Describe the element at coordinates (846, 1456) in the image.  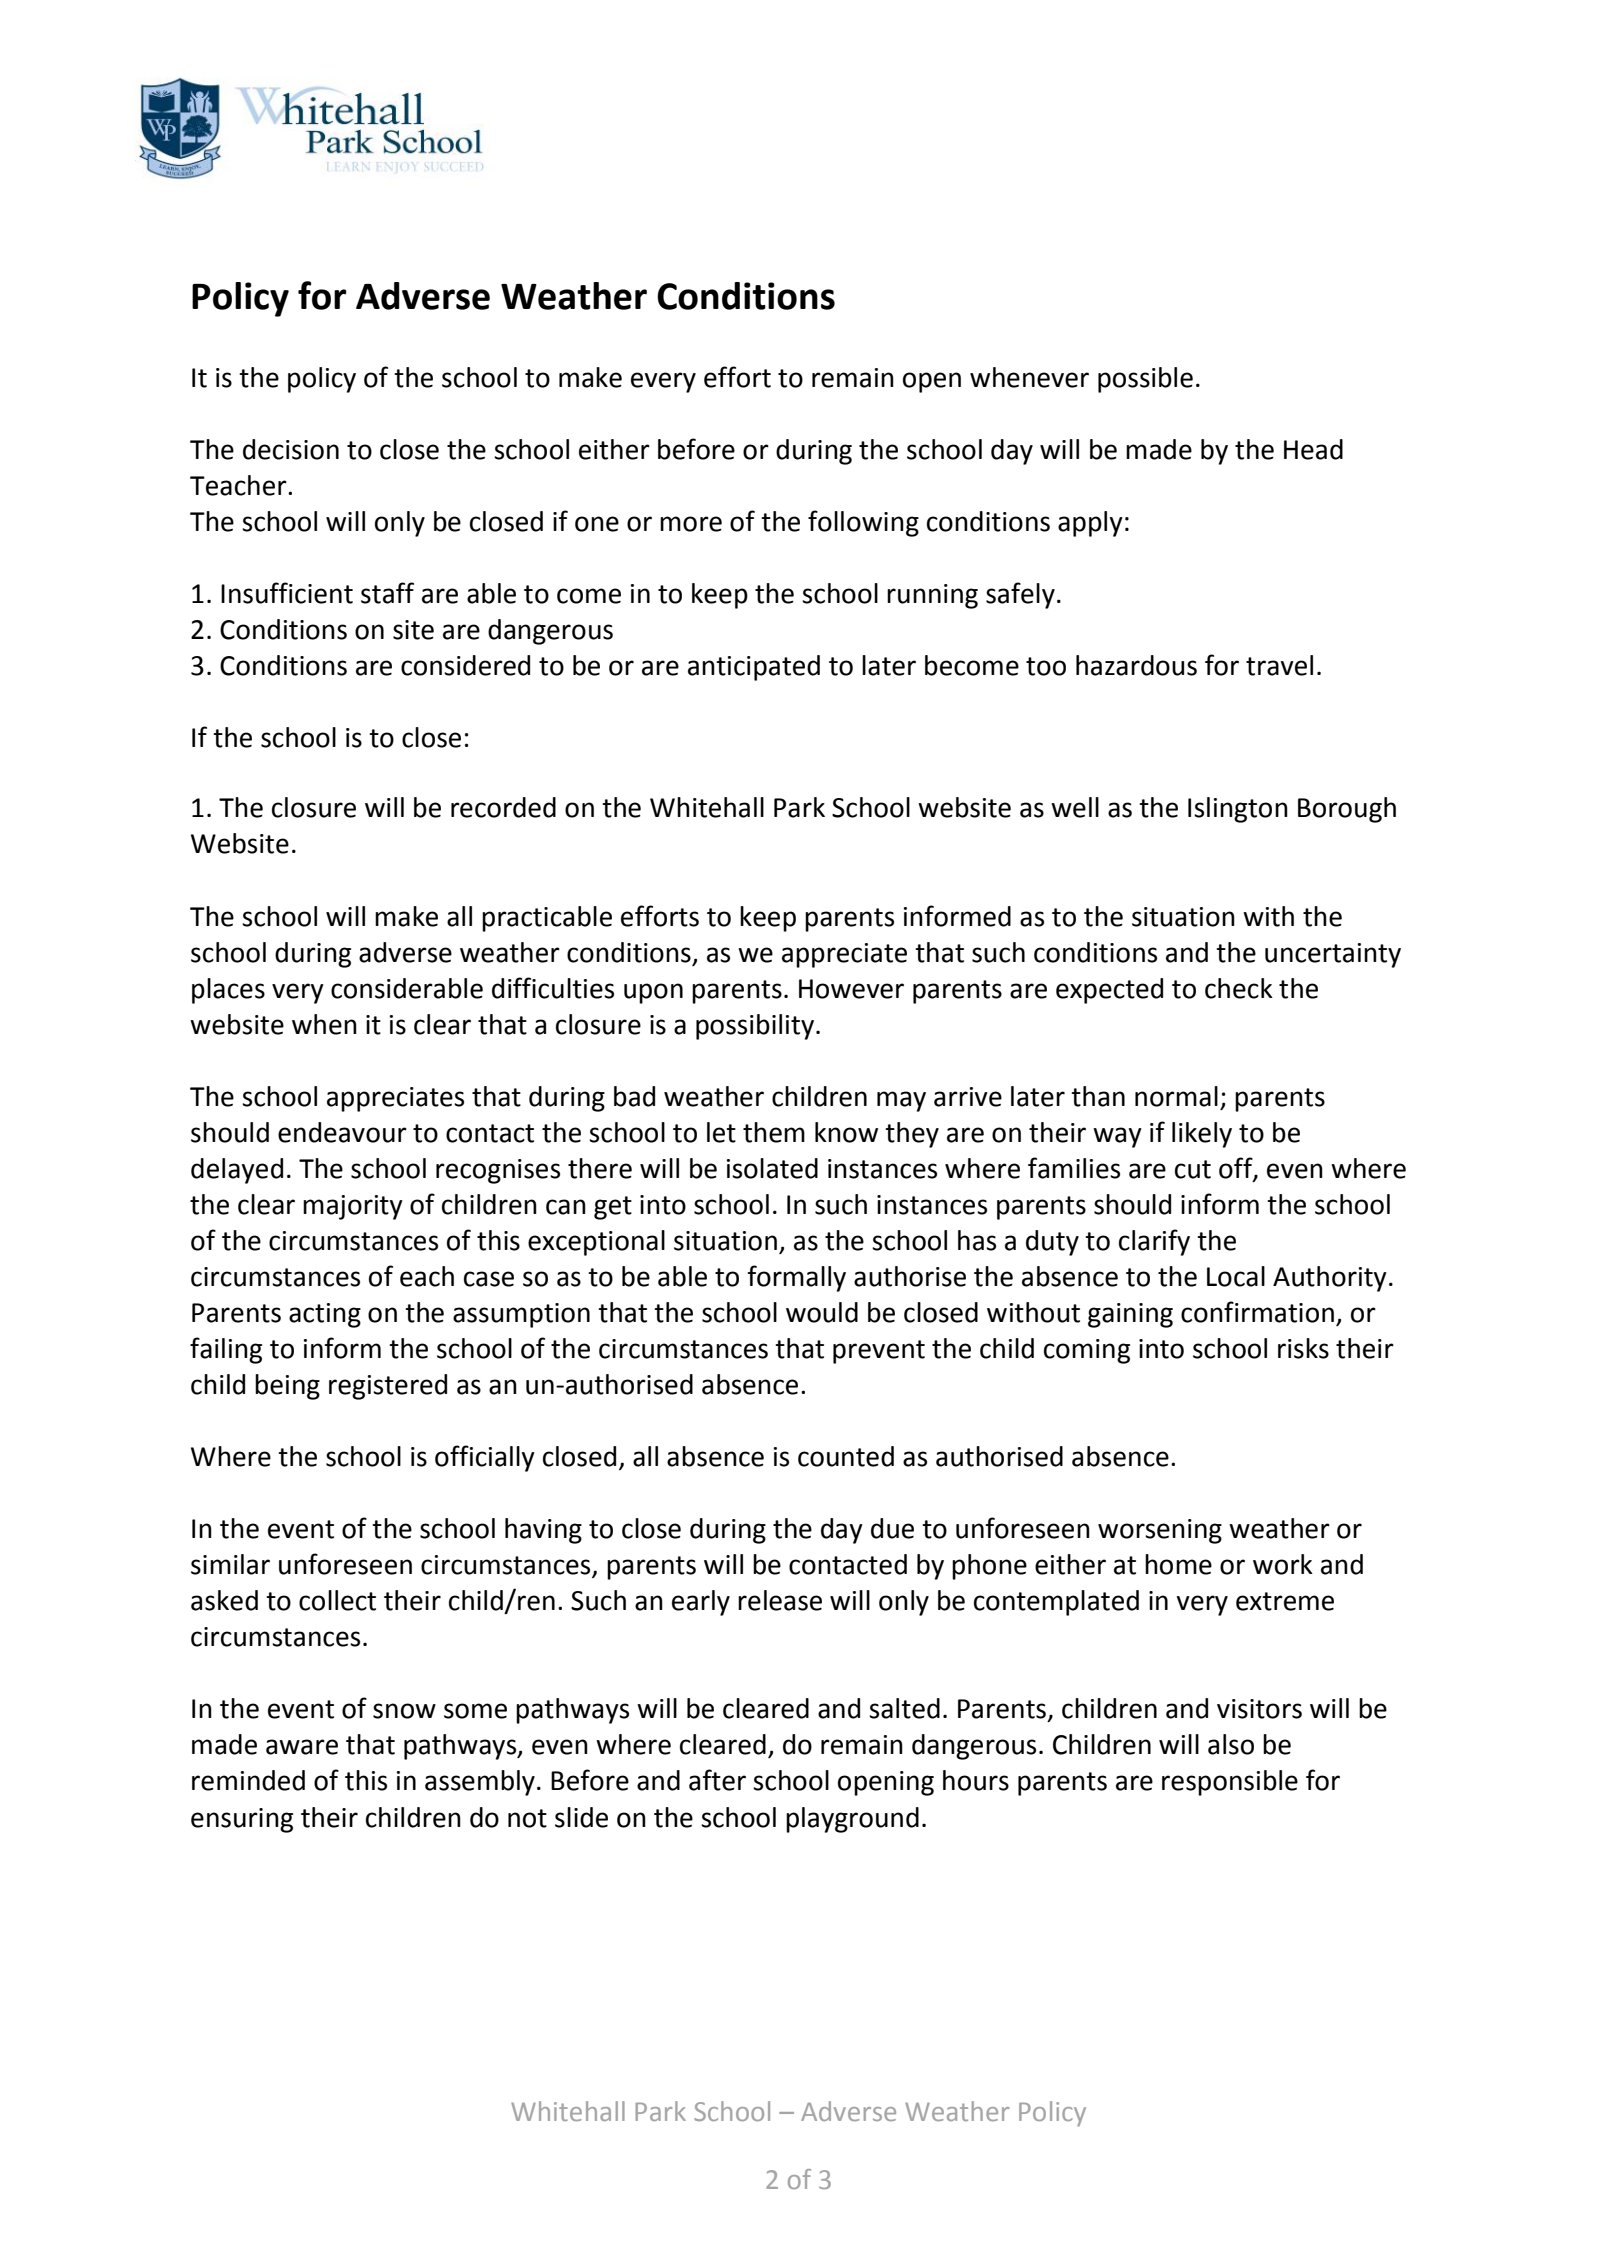
I see `counted` at that location.
